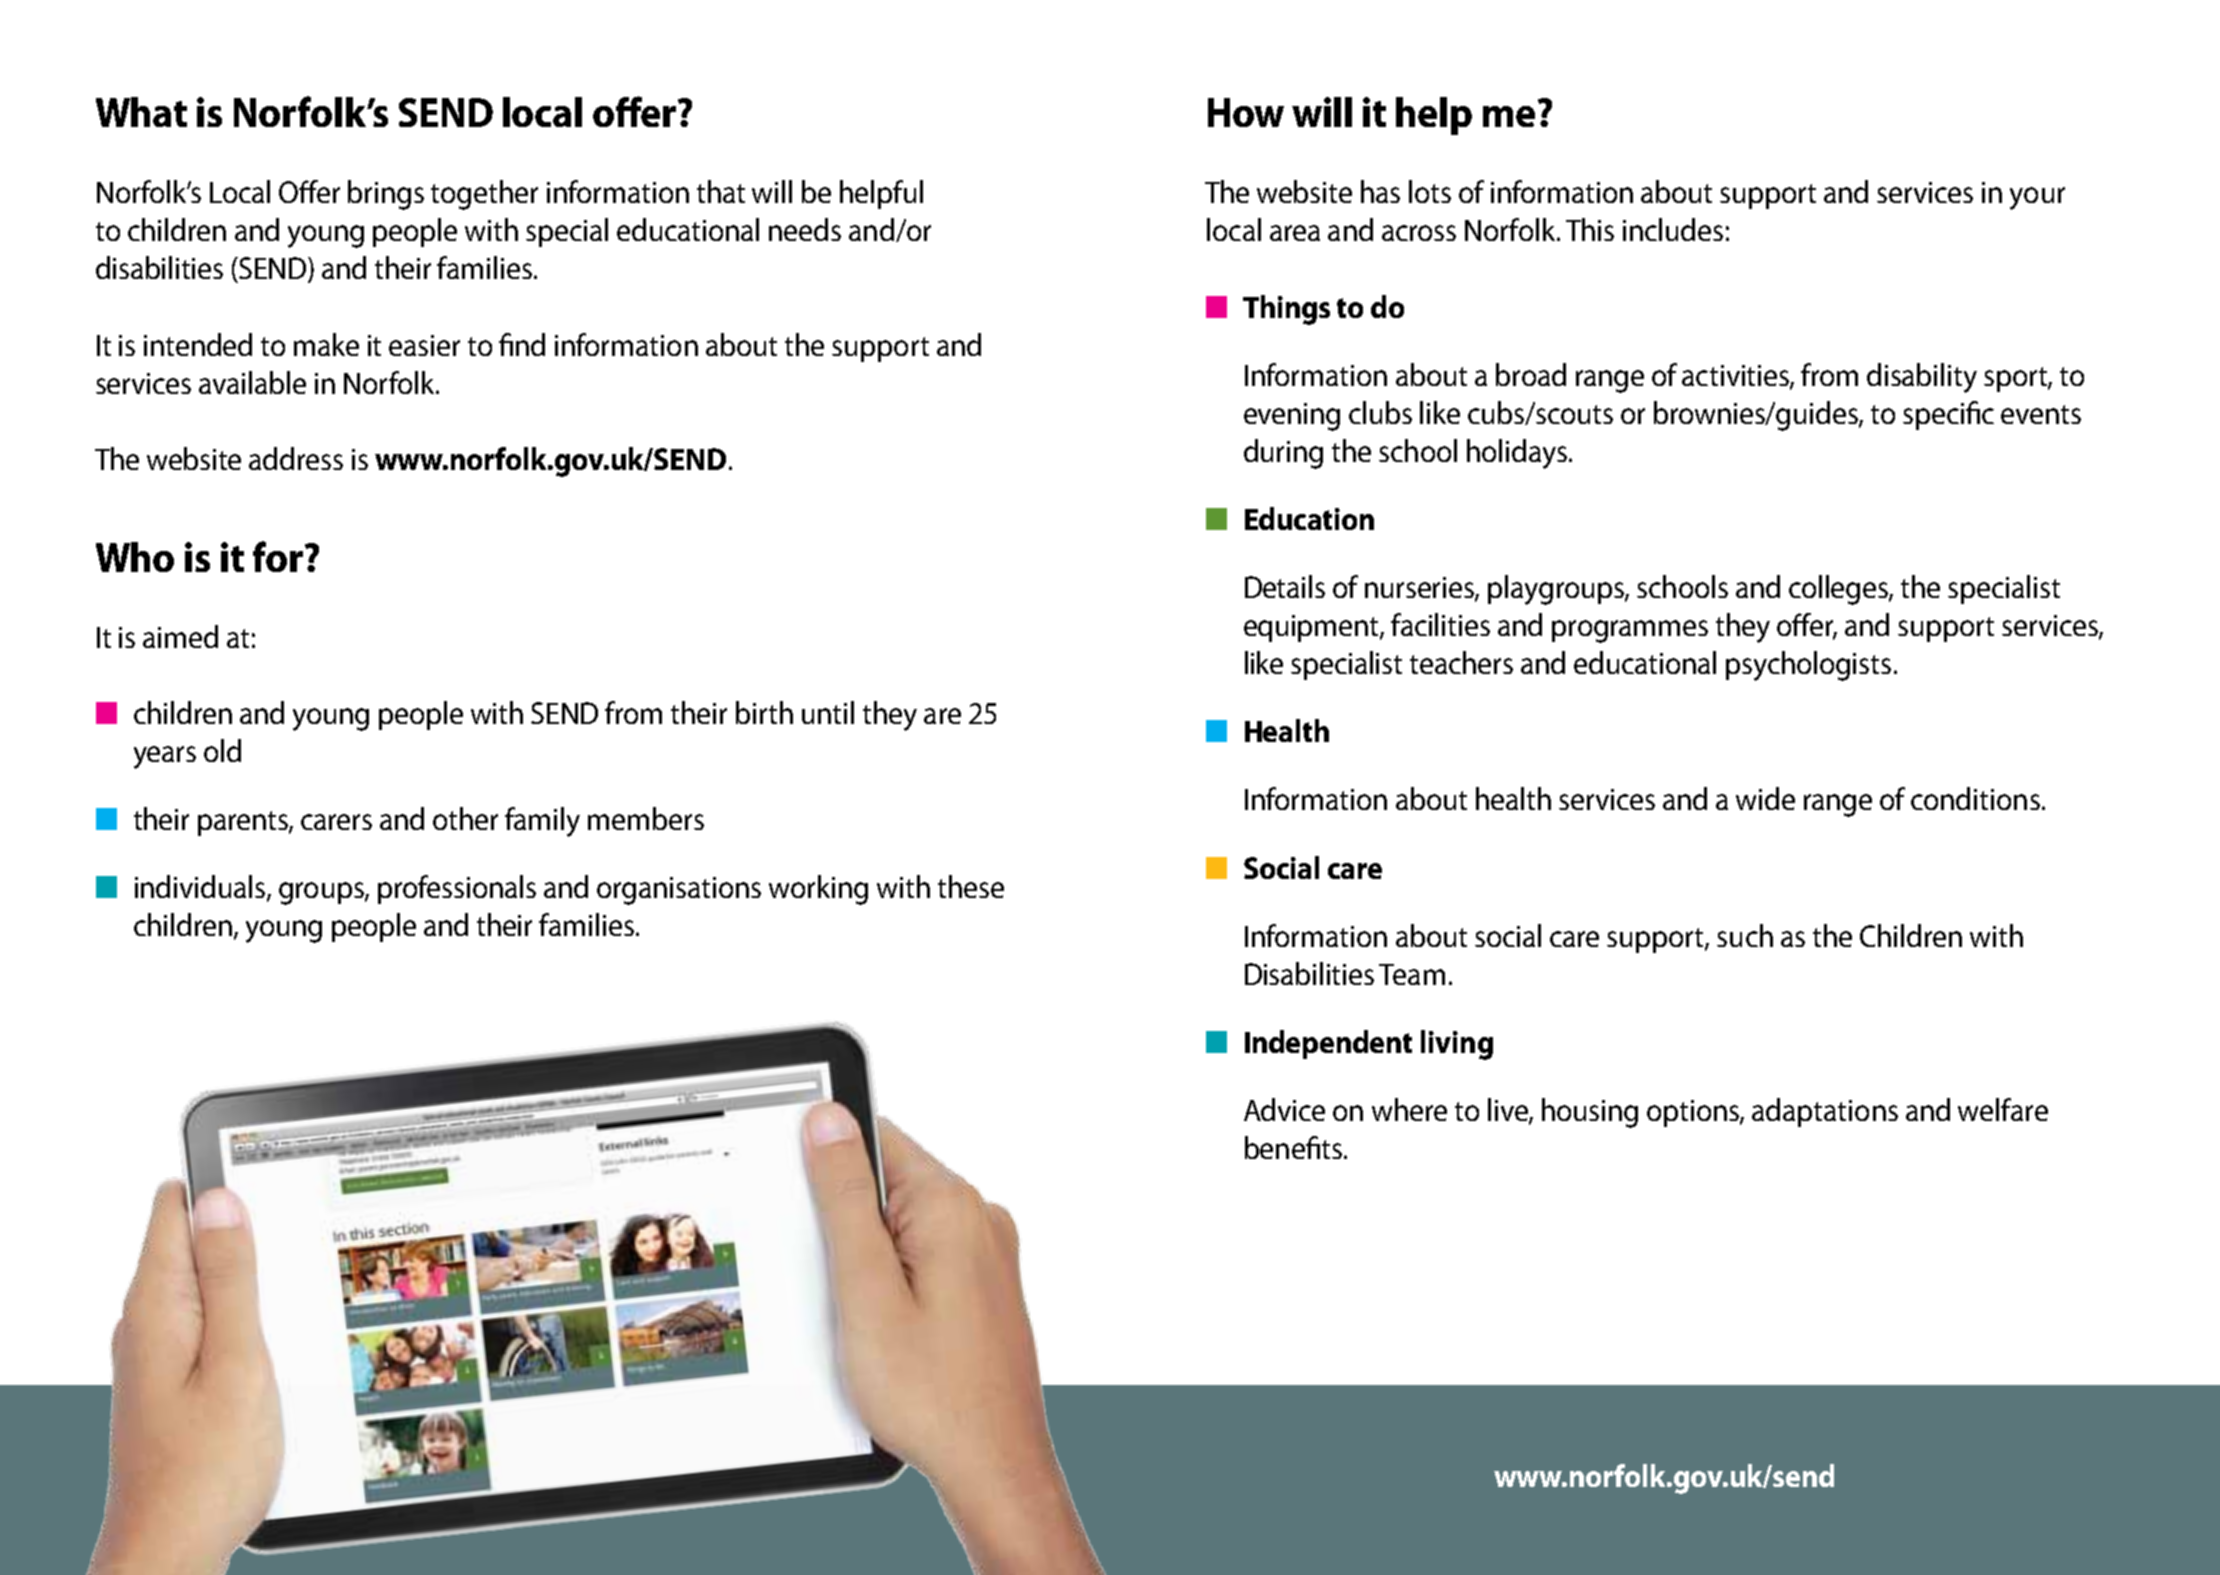 The width and height of the document is (2220, 1575). What do you see at coordinates (180, 636) in the document?
I see `aimed` at bounding box center [180, 636].
